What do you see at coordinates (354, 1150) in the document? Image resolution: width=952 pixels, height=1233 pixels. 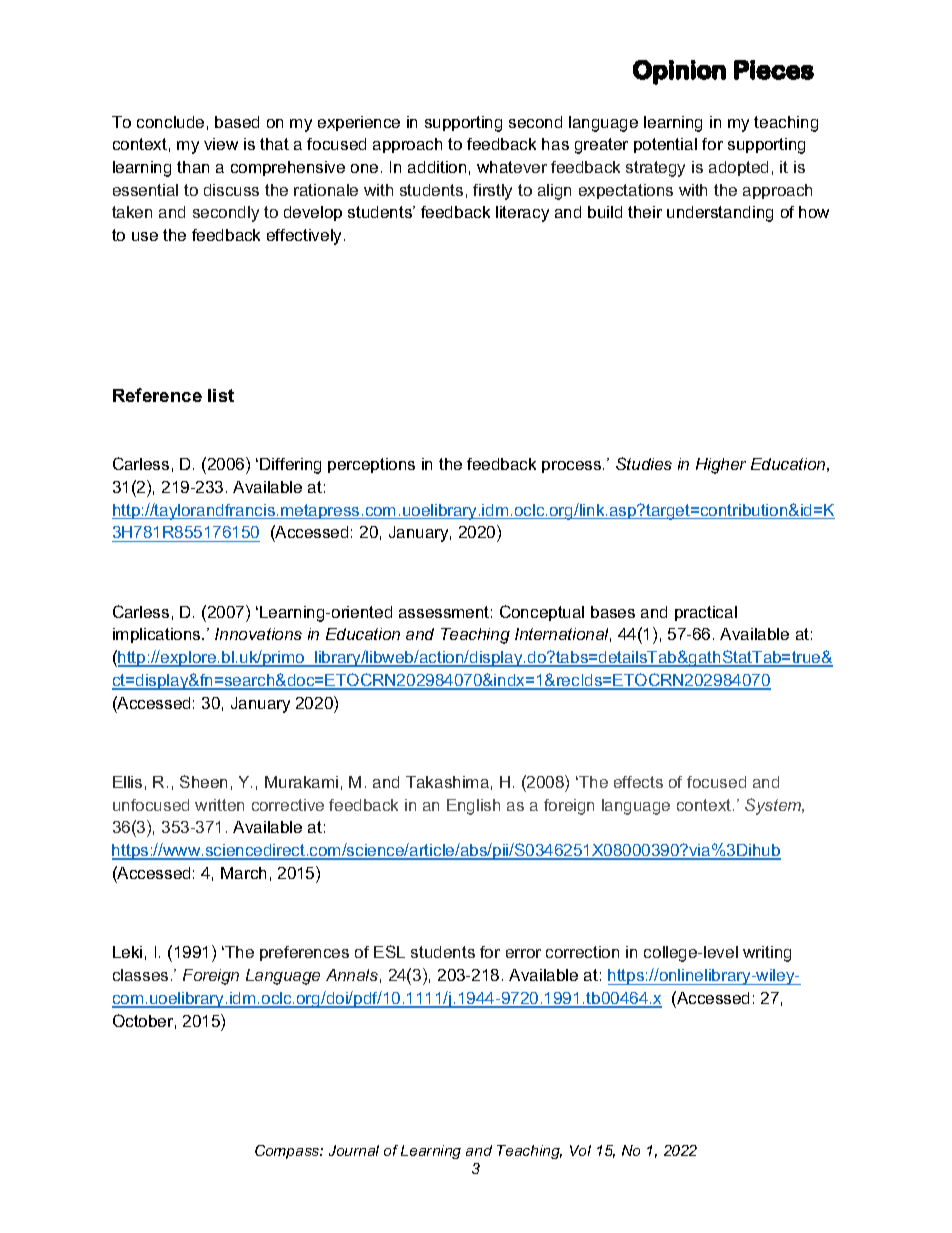 I see `Journal` at bounding box center [354, 1150].
